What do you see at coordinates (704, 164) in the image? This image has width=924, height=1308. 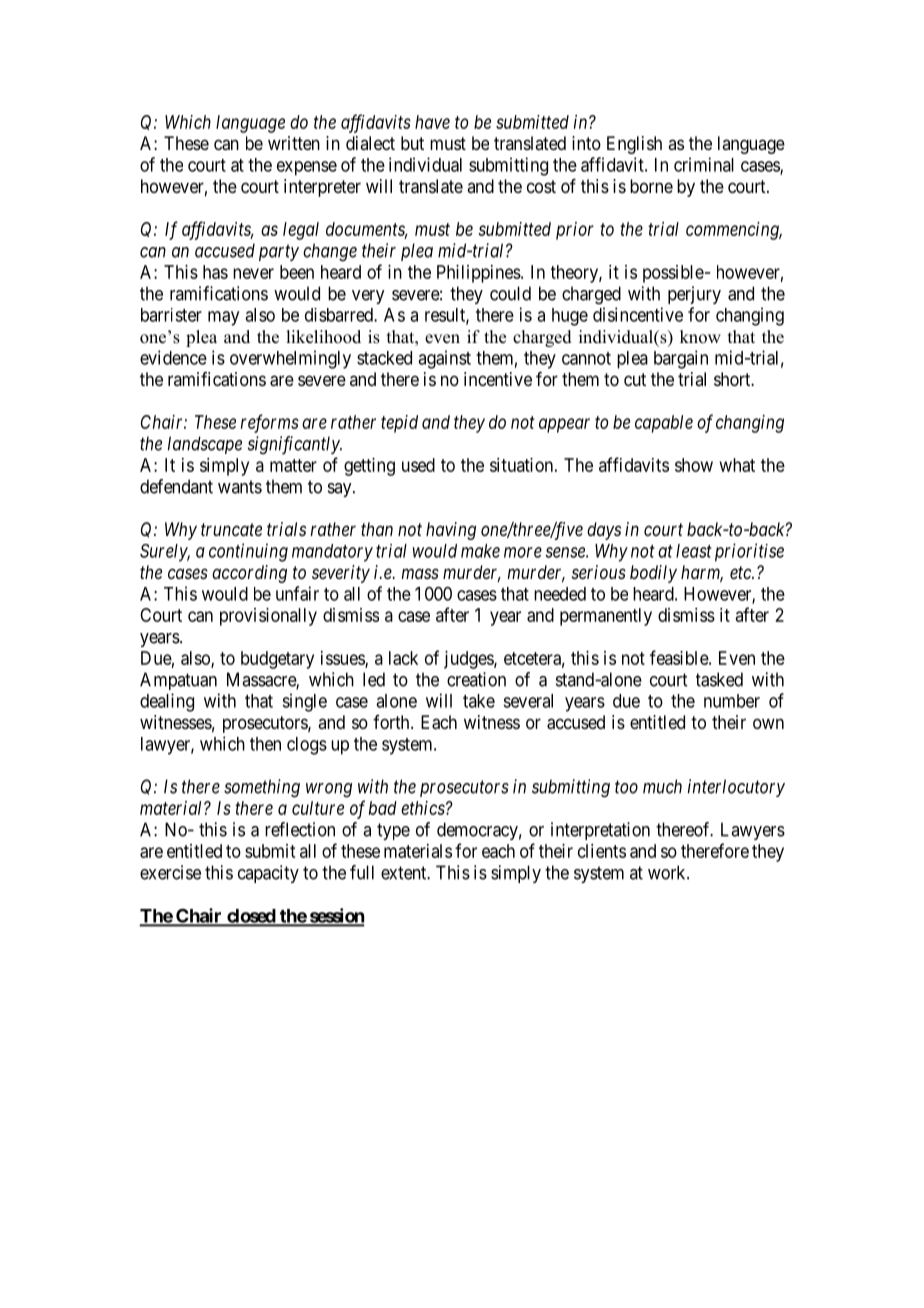 I see `criminal` at bounding box center [704, 164].
